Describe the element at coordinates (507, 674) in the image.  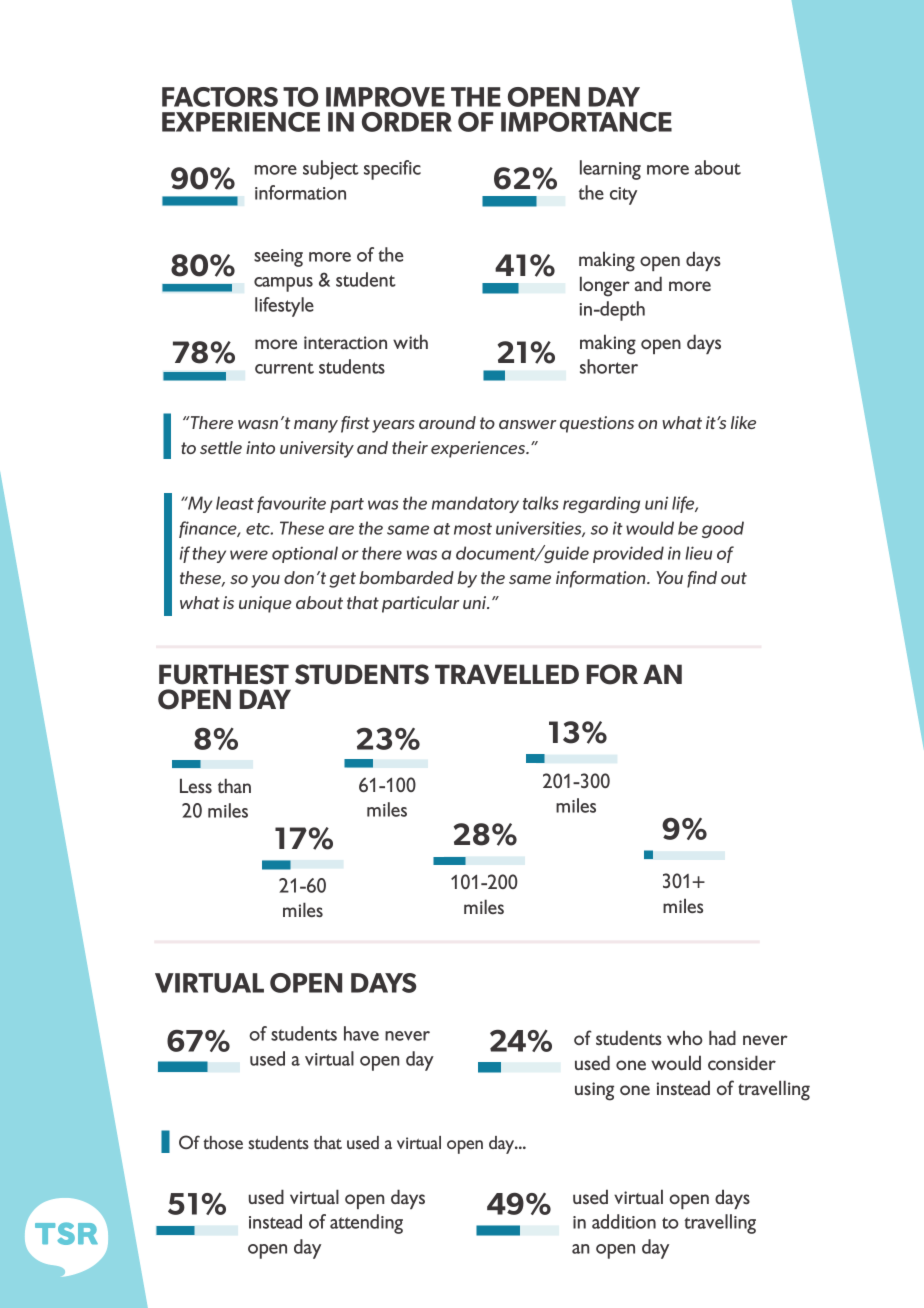
I see `TRAVELLED` at that location.
